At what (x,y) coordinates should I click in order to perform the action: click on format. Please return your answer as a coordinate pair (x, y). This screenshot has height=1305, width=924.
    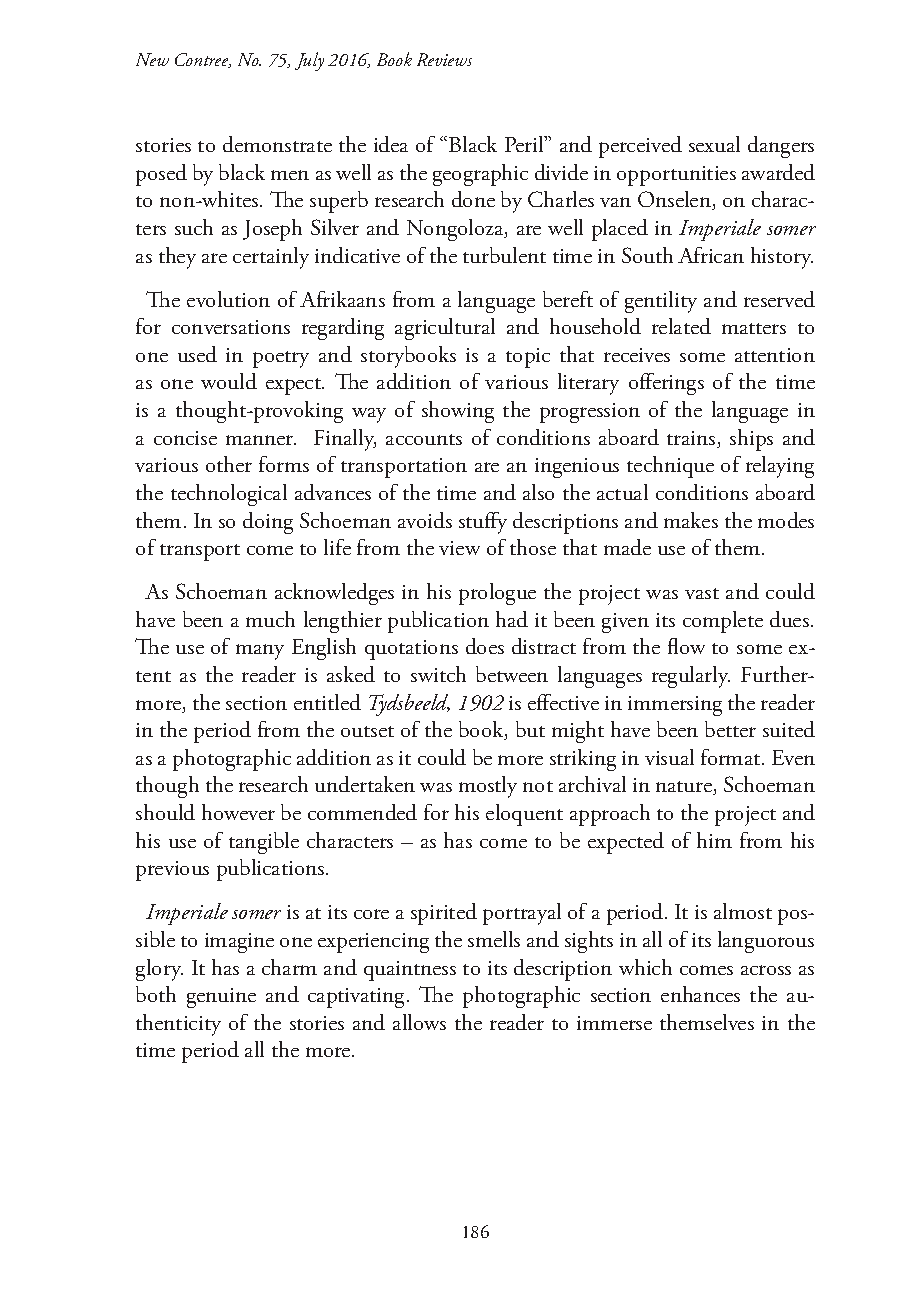
    Looking at the image, I should click on (732, 757).
